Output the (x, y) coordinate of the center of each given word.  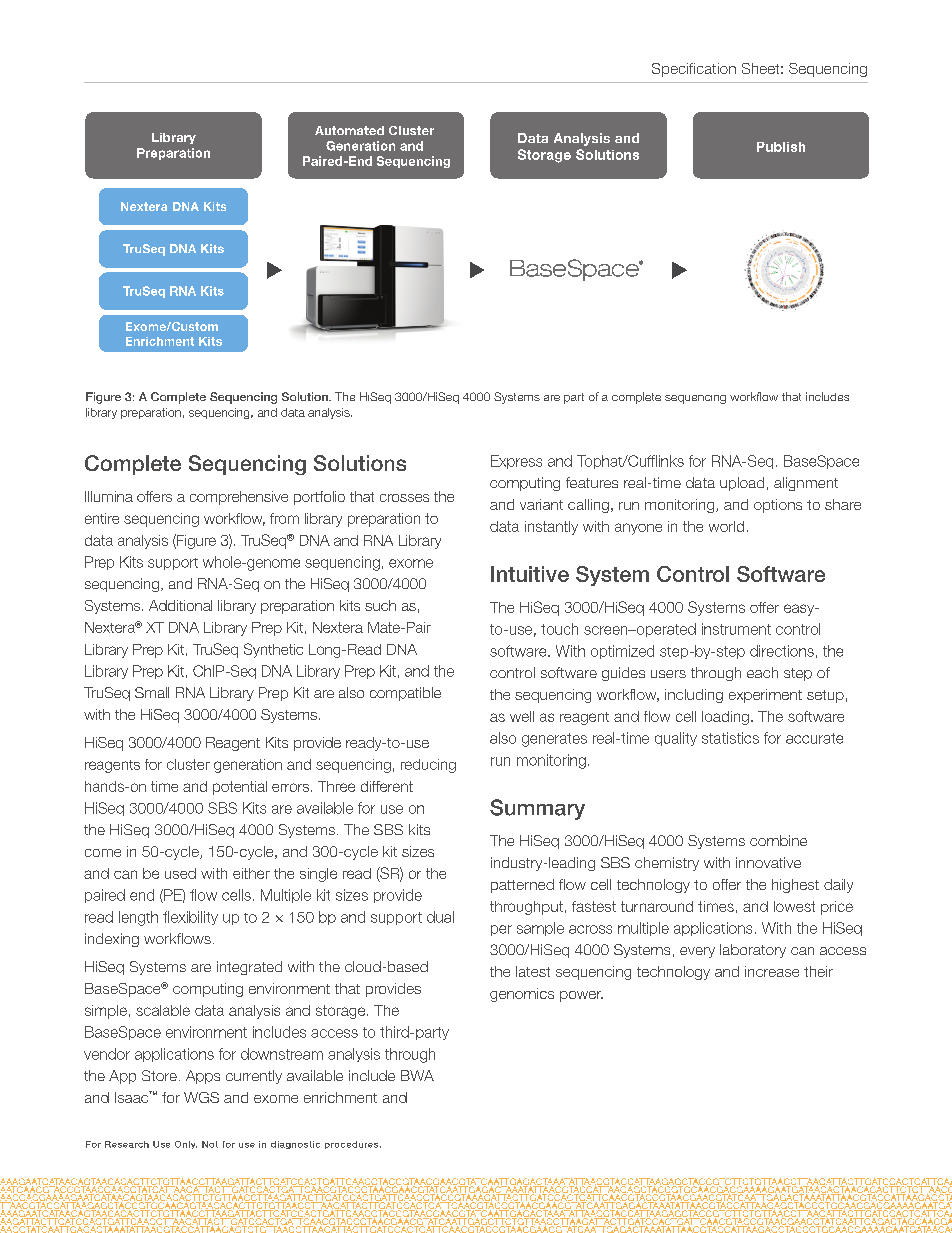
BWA (417, 1075)
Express (516, 462)
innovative (768, 862)
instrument (736, 629)
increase (772, 971)
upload (742, 484)
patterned (522, 886)
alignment (806, 484)
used (180, 873)
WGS (201, 1097)
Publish (781, 147)
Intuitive (530, 574)
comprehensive (239, 498)
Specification (694, 70)
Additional (180, 605)
